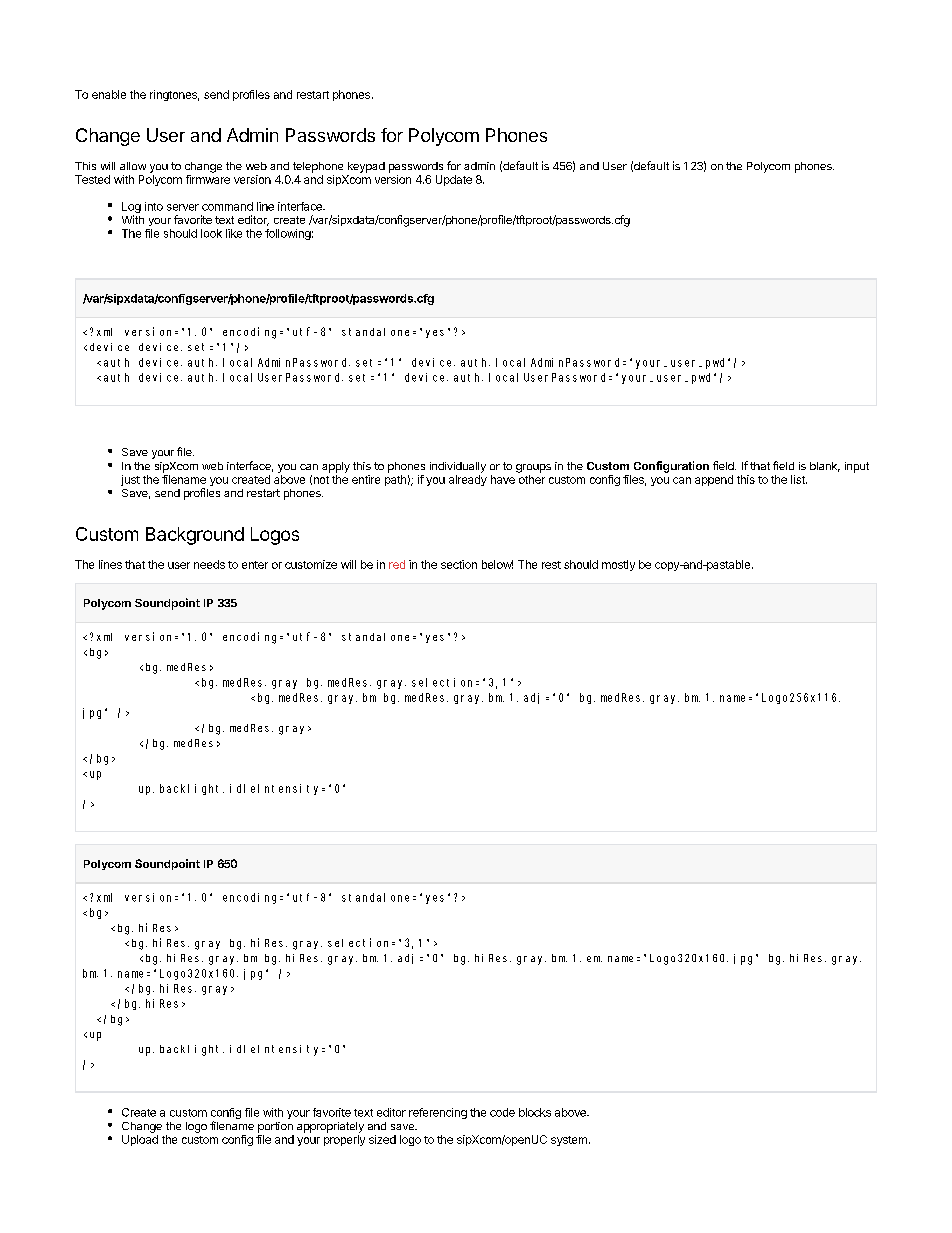 The image size is (952, 1233). I want to click on just, so click(130, 480).
